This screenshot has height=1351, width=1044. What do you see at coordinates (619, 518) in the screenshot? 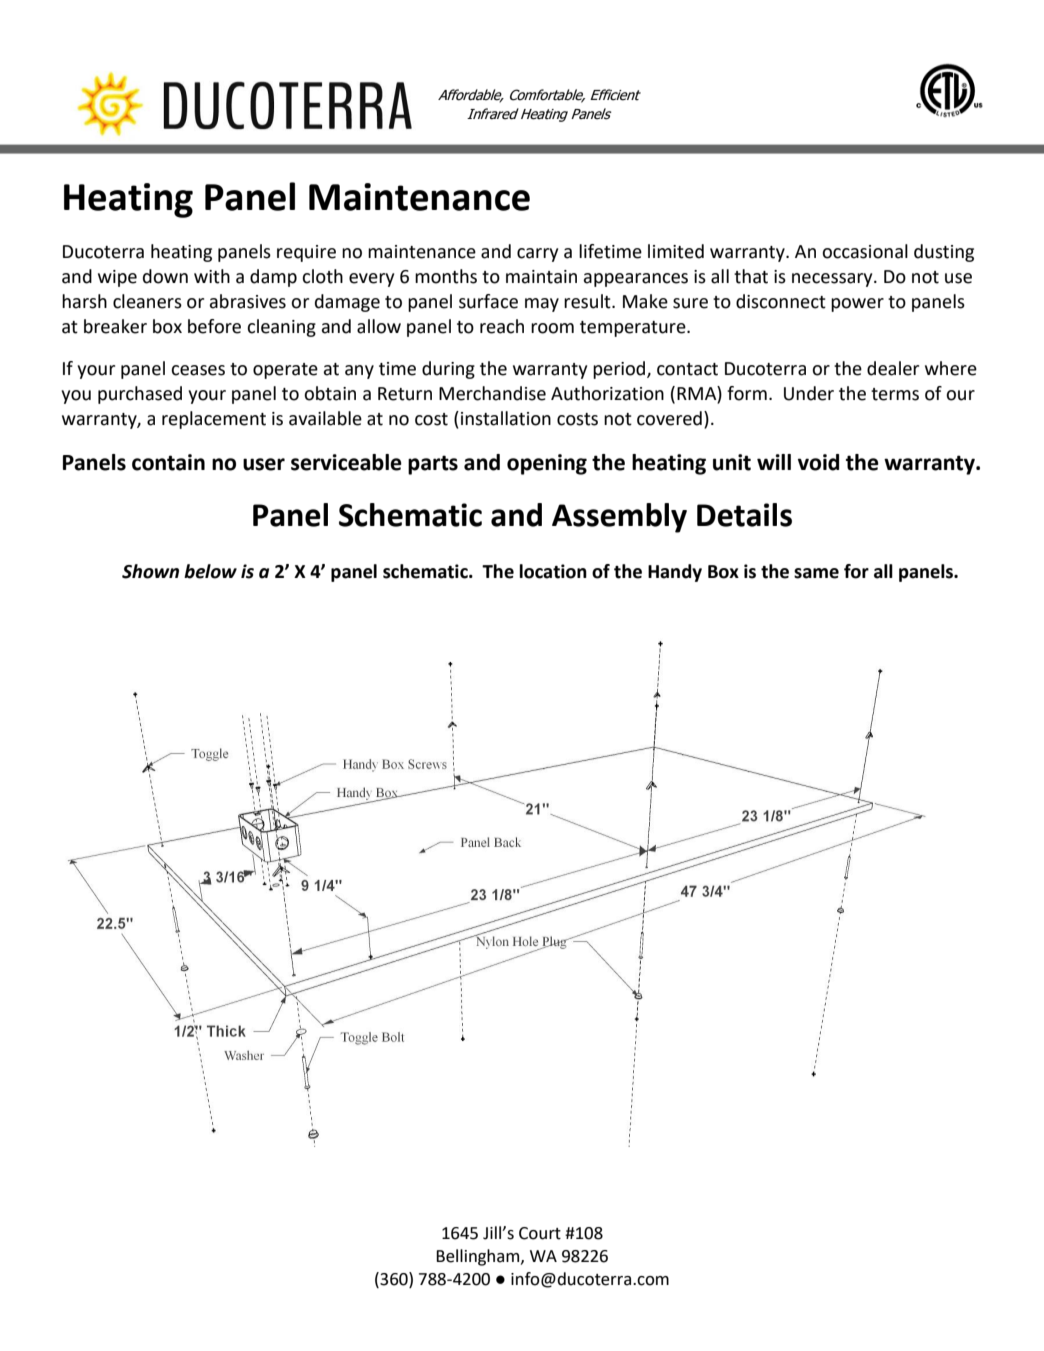
I see `Assembly` at bounding box center [619, 518].
